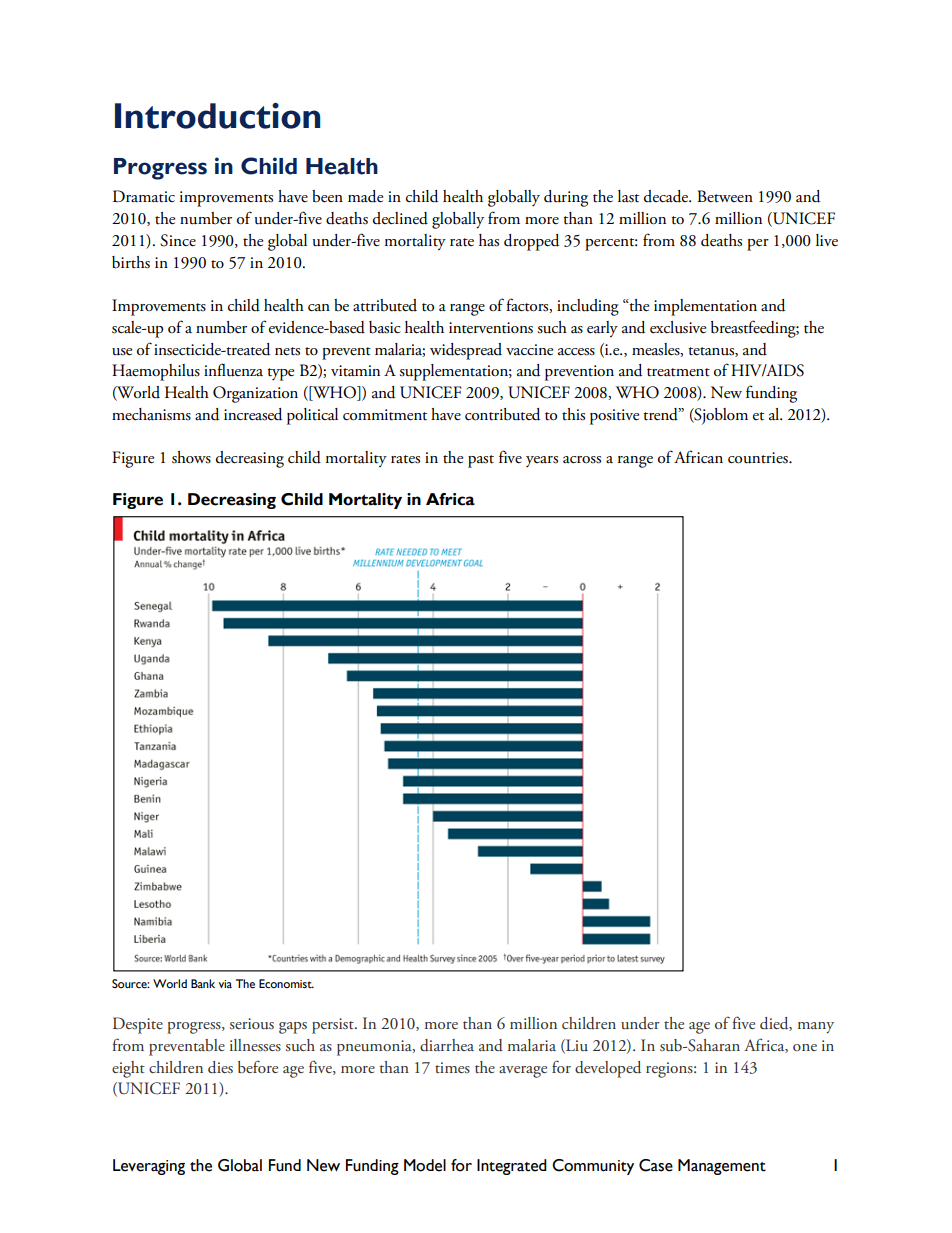 Image resolution: width=952 pixels, height=1233 pixels. Describe the element at coordinates (191, 457) in the screenshot. I see `shows` at that location.
